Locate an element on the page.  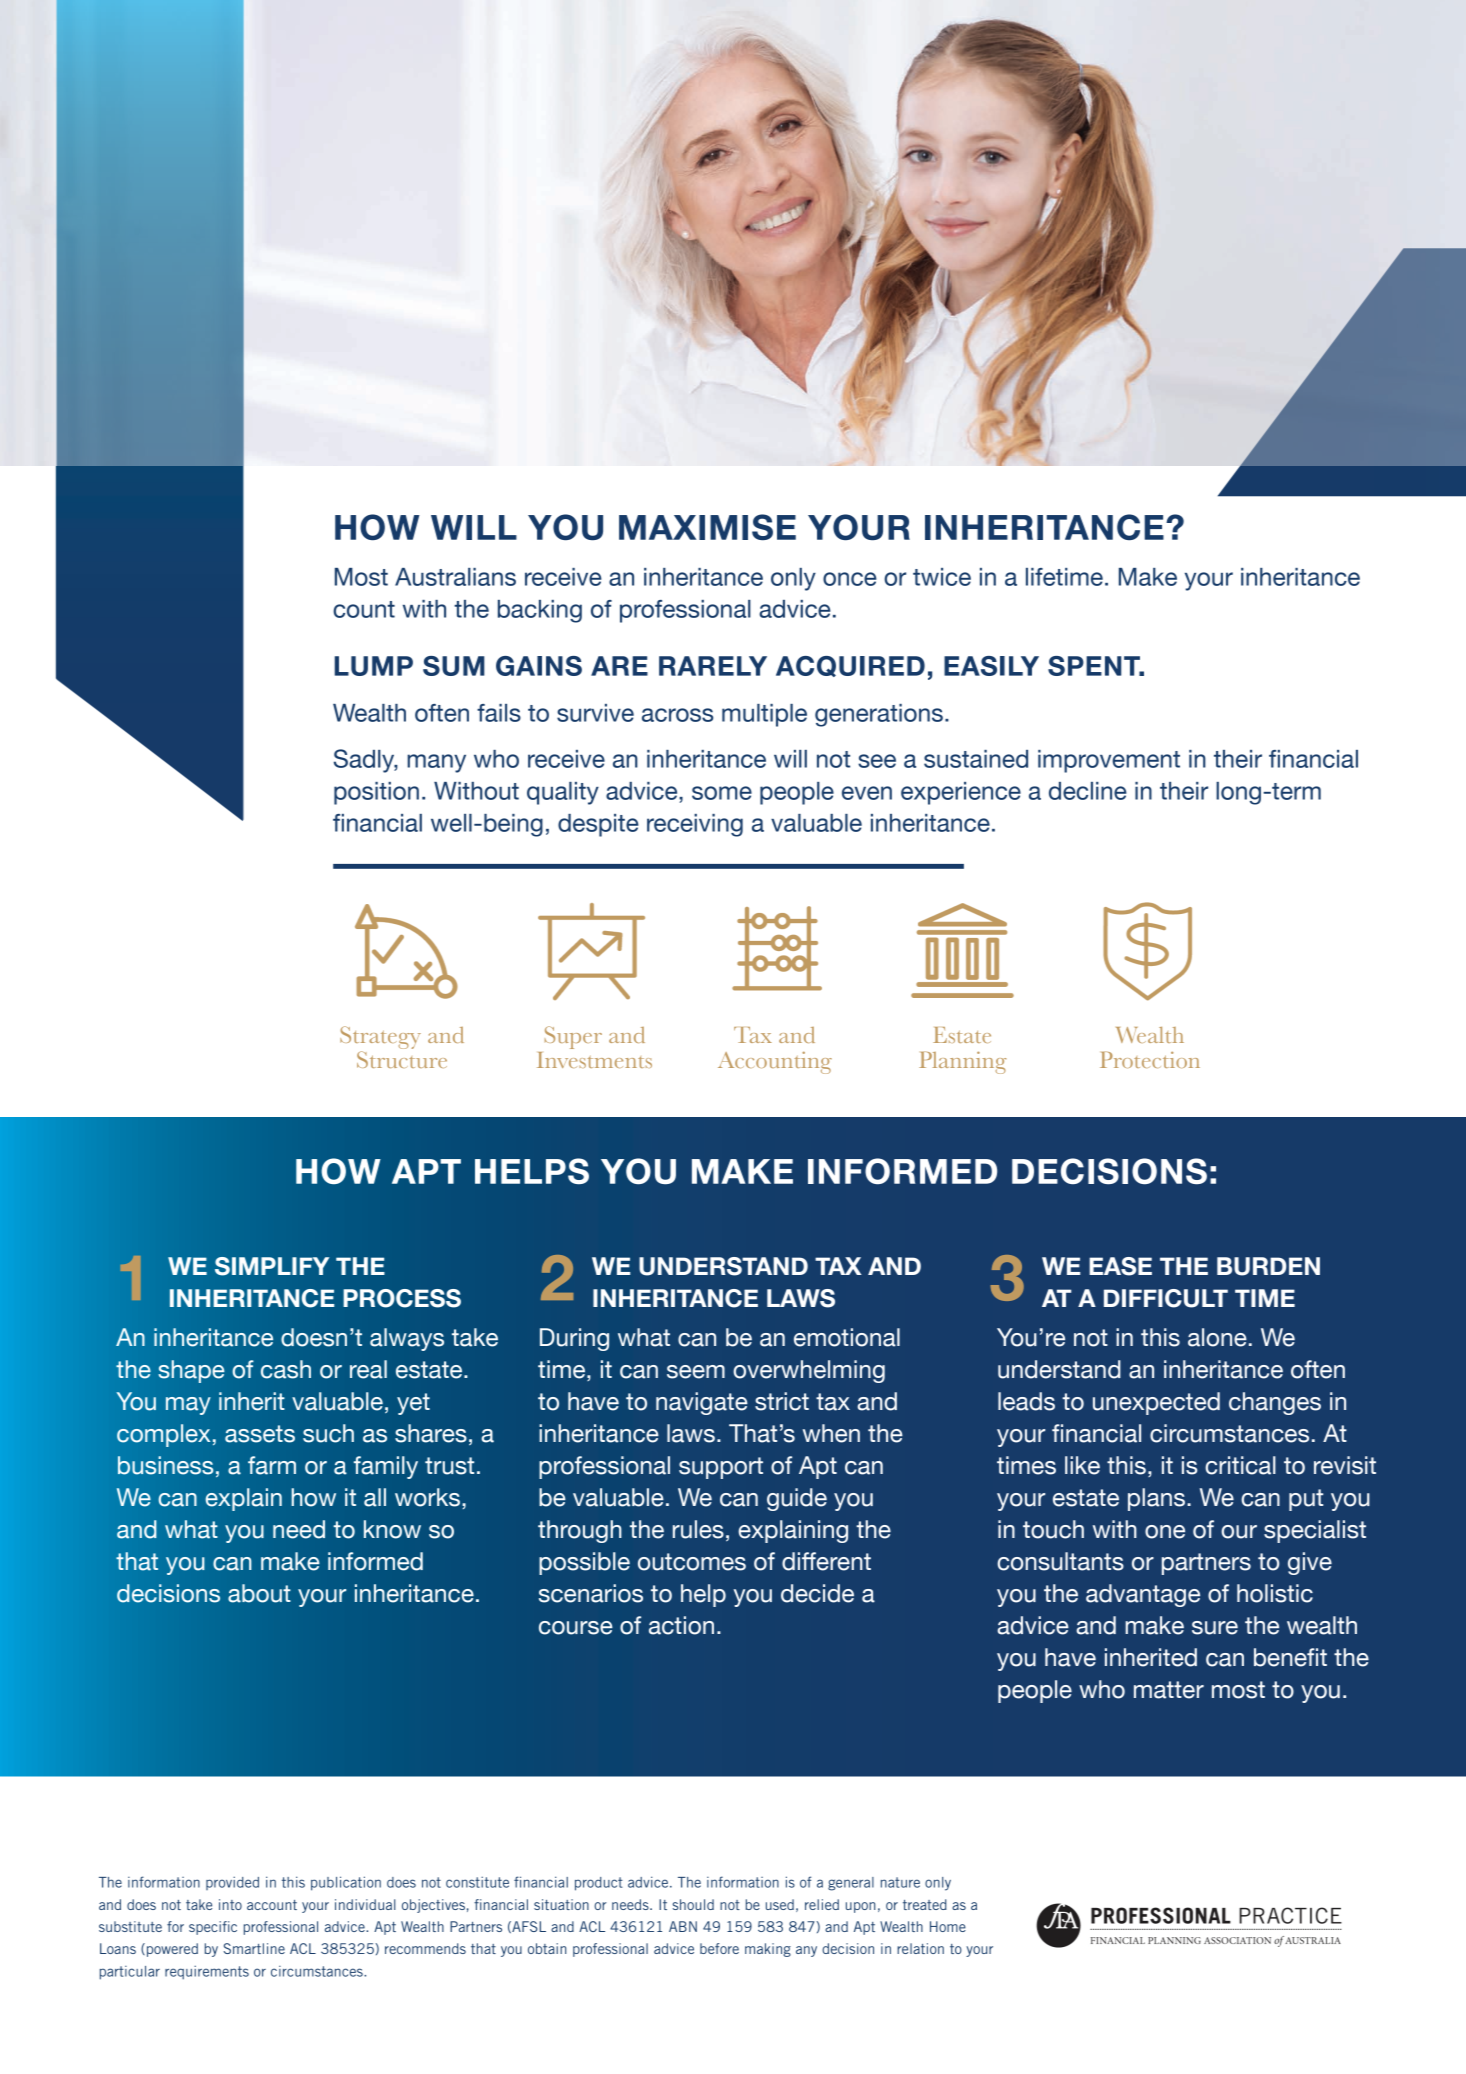
Home is located at coordinates (948, 1926).
